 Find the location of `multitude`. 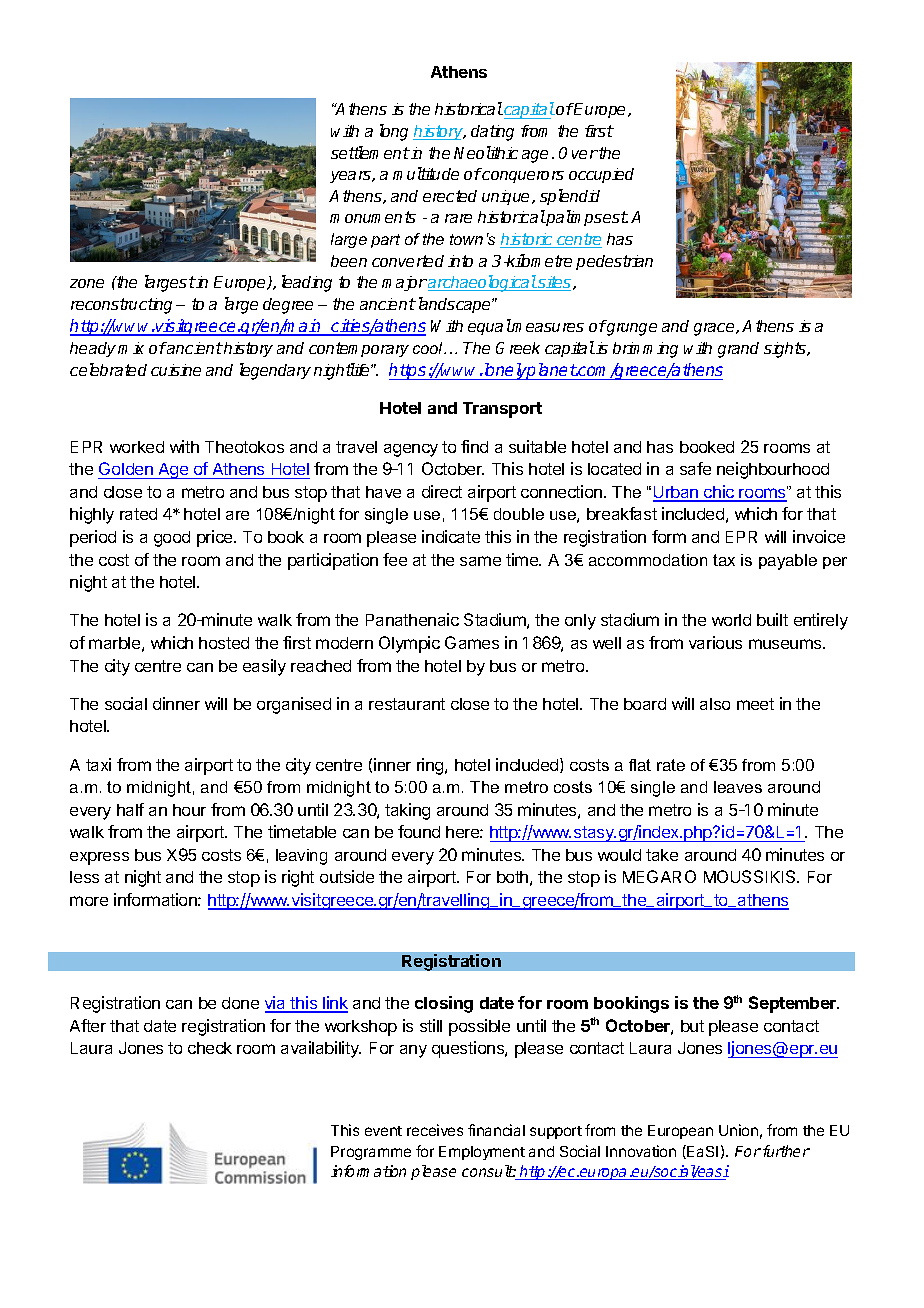

multitude is located at coordinates (426, 173).
